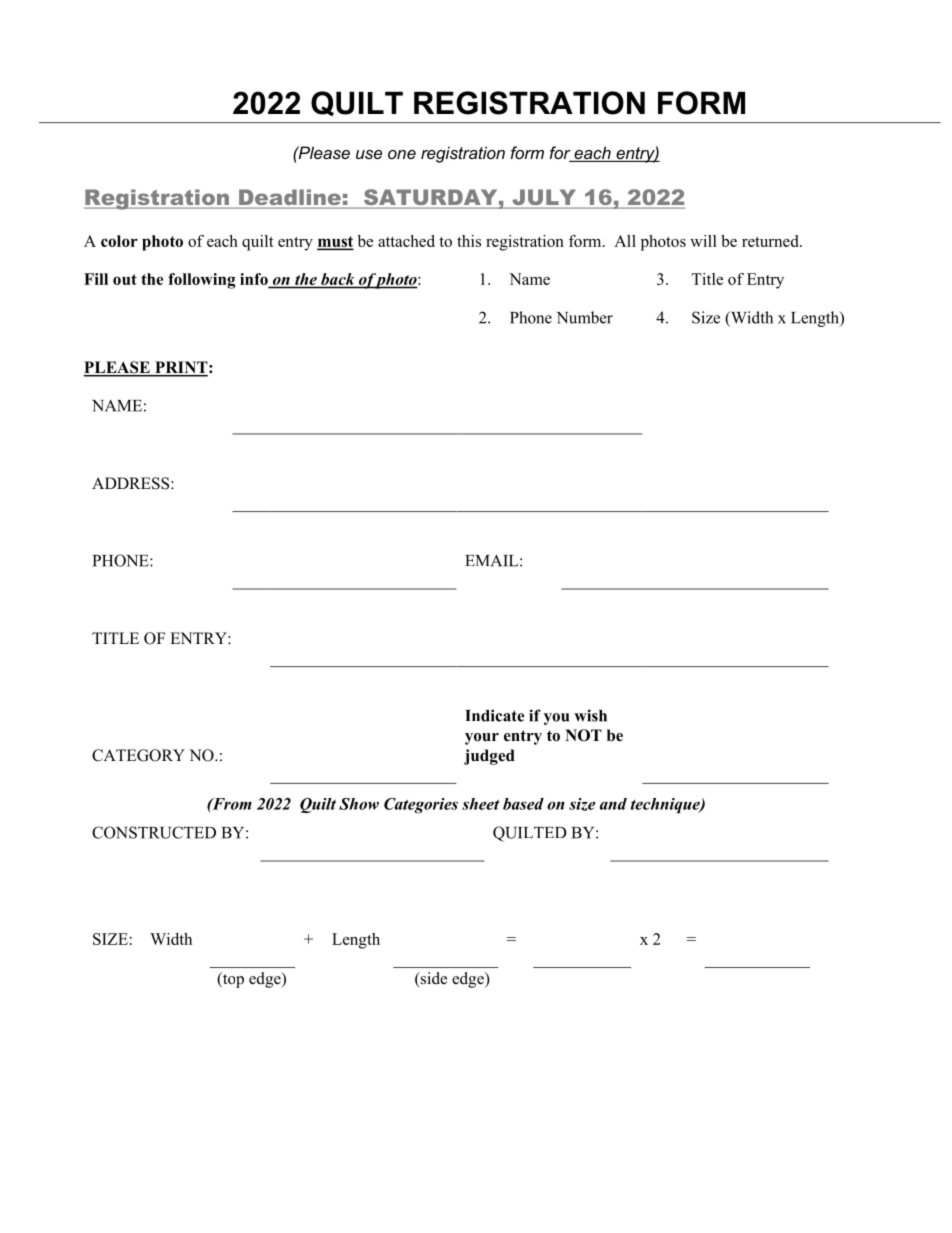  What do you see at coordinates (625, 241) in the page?
I see `All` at bounding box center [625, 241].
